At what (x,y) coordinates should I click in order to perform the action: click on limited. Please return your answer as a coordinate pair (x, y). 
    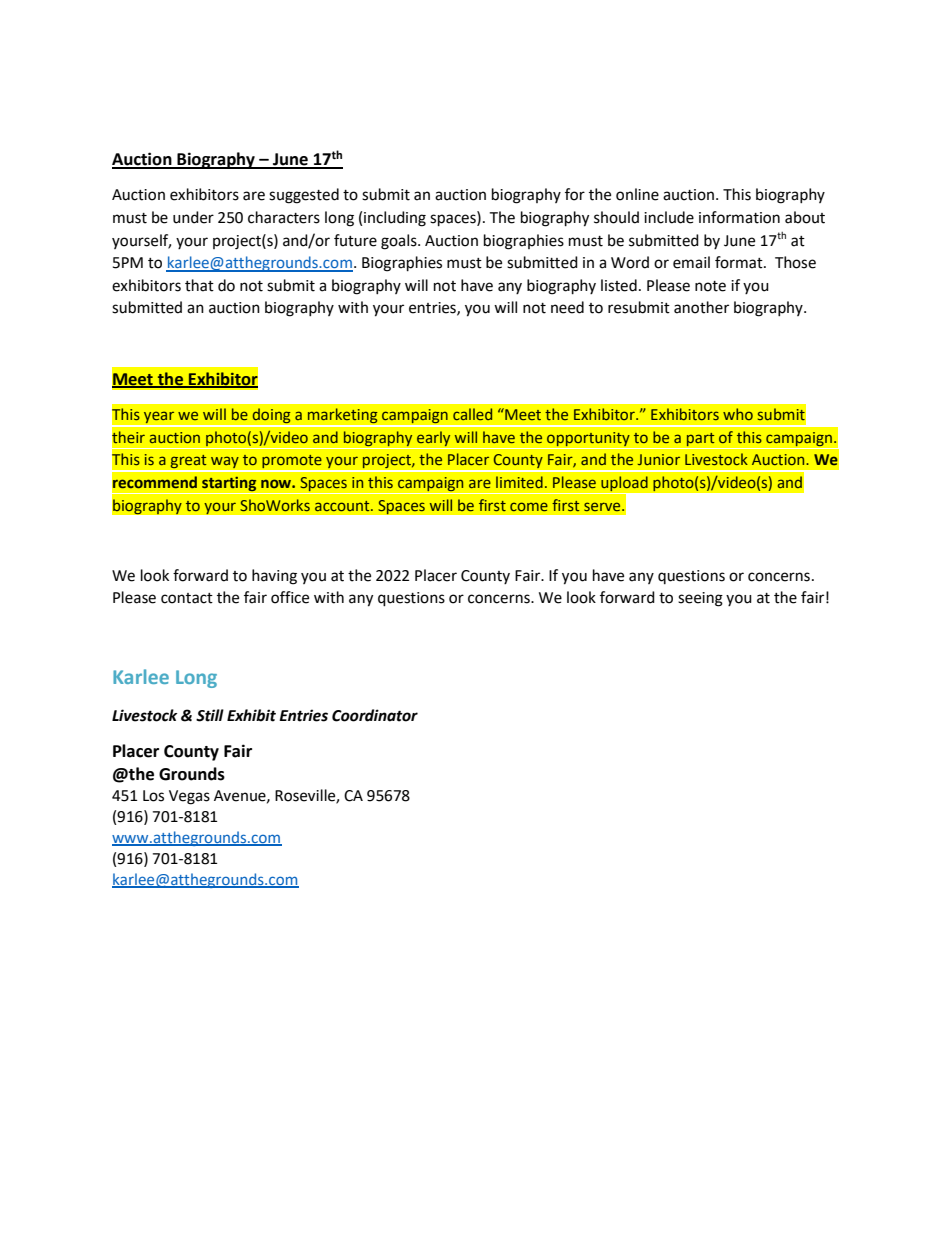
    Looking at the image, I should click on (519, 482).
